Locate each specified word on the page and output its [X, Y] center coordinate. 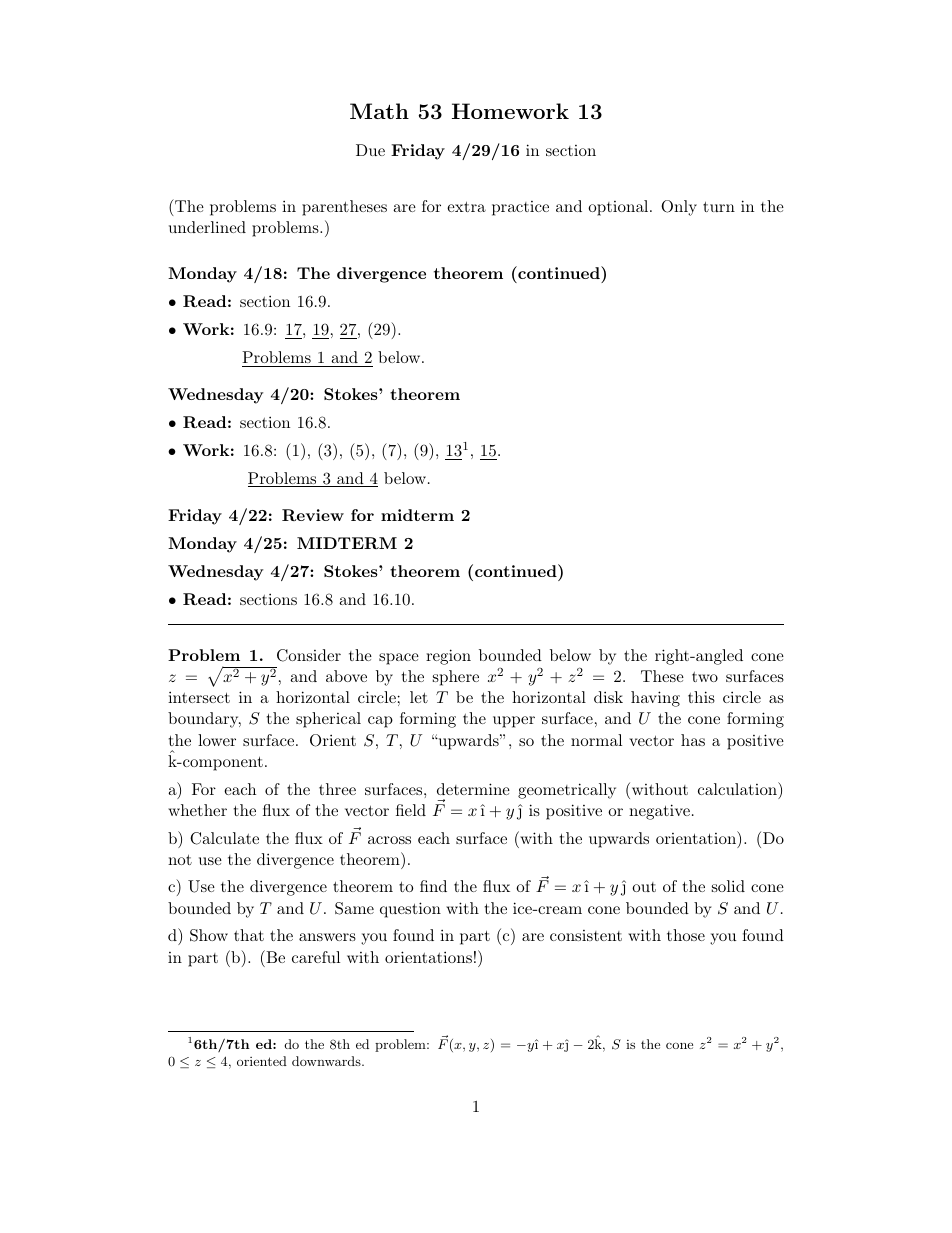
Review [313, 515]
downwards [327, 1061]
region [448, 657]
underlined [207, 227]
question [410, 910]
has [693, 740]
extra [466, 206]
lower [217, 740]
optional [619, 208]
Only [679, 208]
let [419, 697]
